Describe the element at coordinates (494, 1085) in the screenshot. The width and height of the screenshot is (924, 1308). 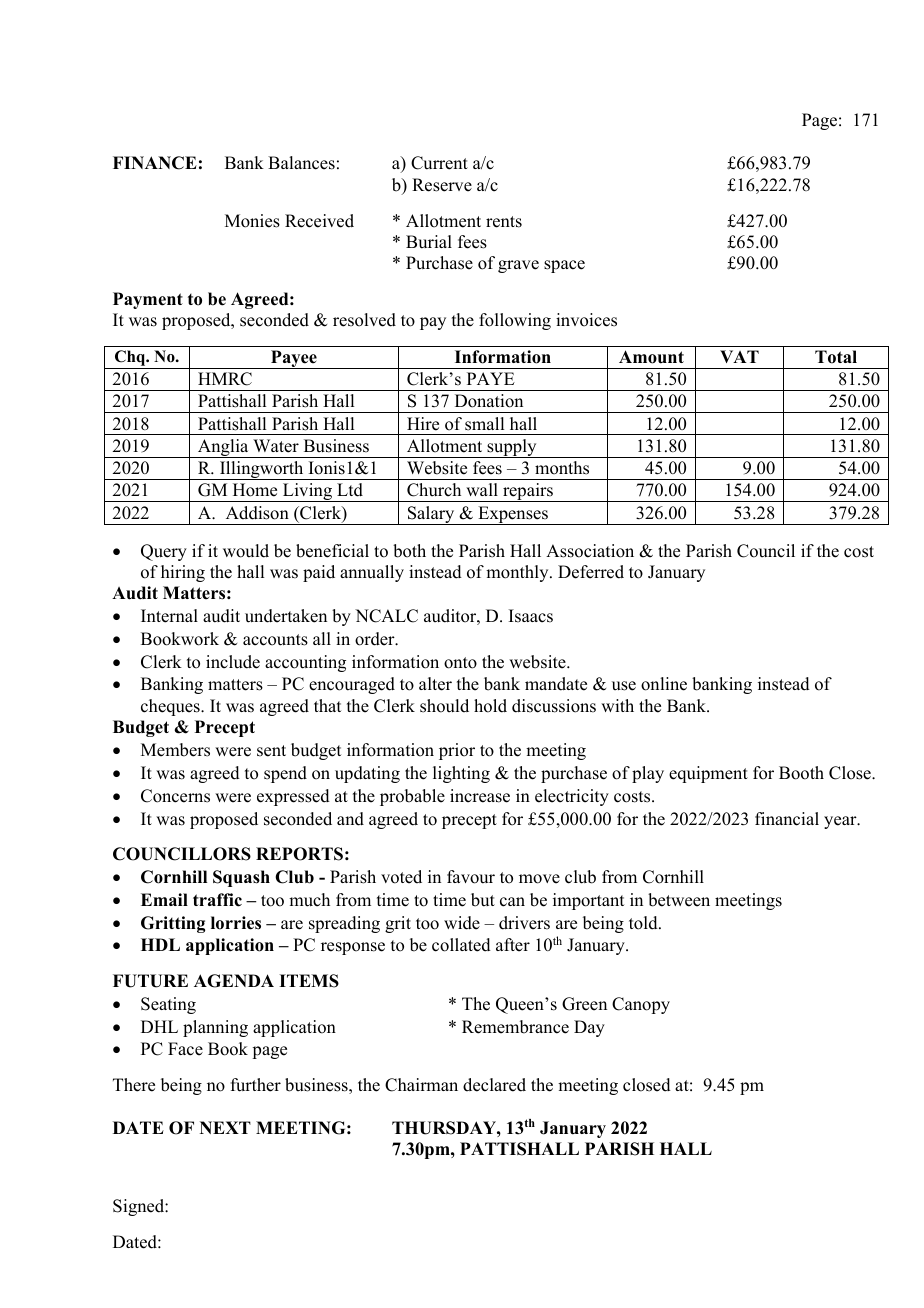
I see `declared` at that location.
